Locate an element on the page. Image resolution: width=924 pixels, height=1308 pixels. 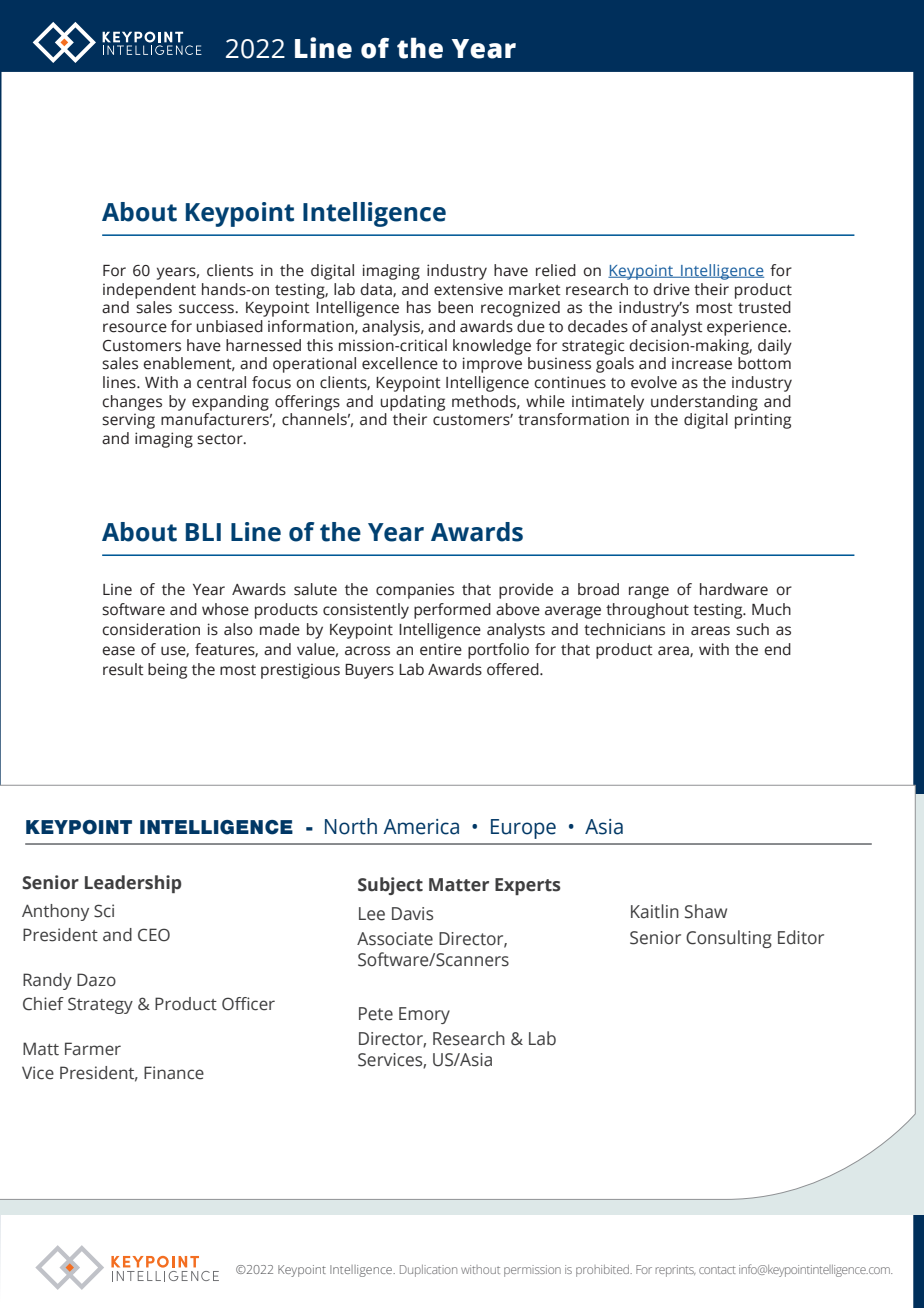
consideration is located at coordinates (151, 629).
